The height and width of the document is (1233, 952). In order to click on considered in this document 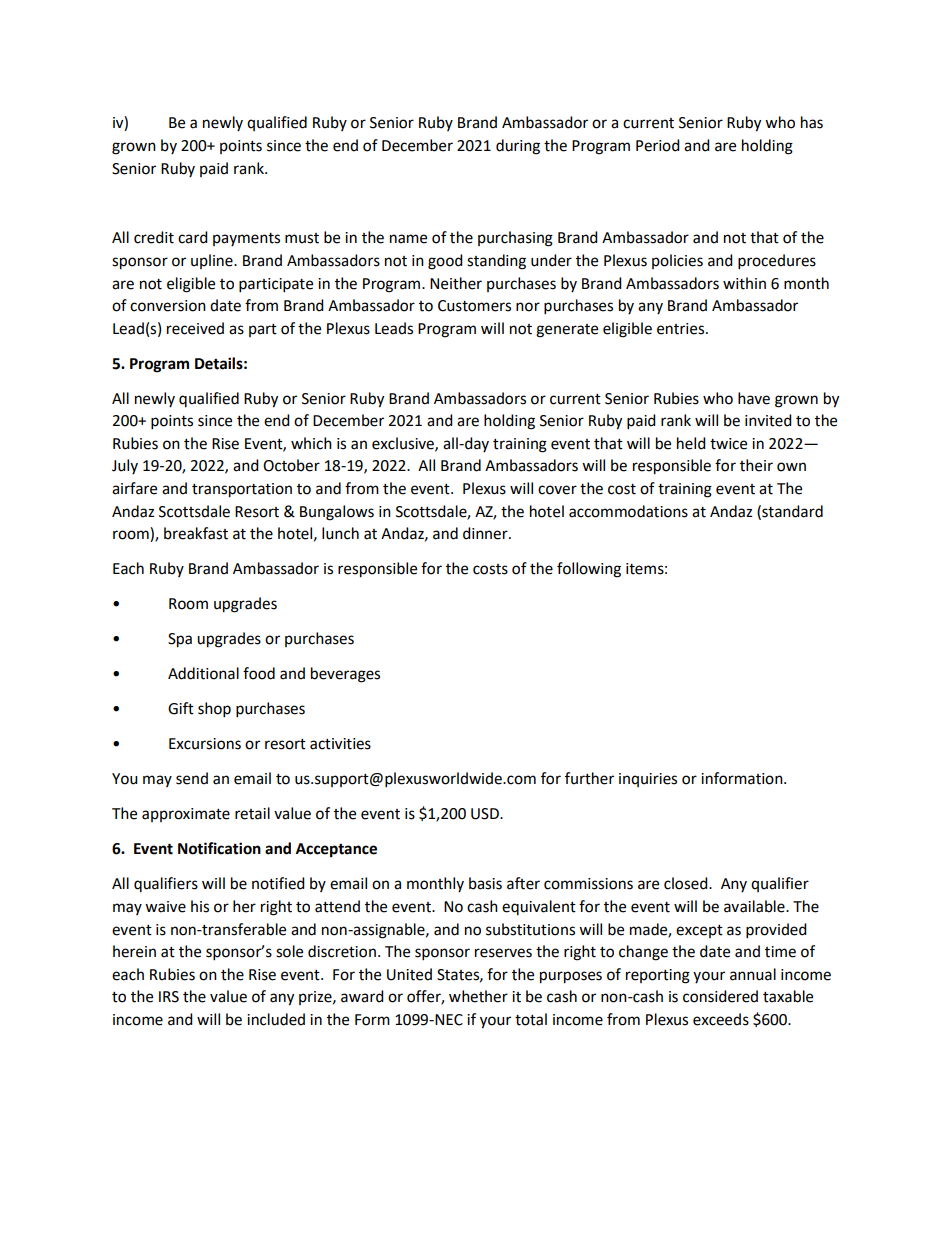, I will do `click(720, 996)`.
